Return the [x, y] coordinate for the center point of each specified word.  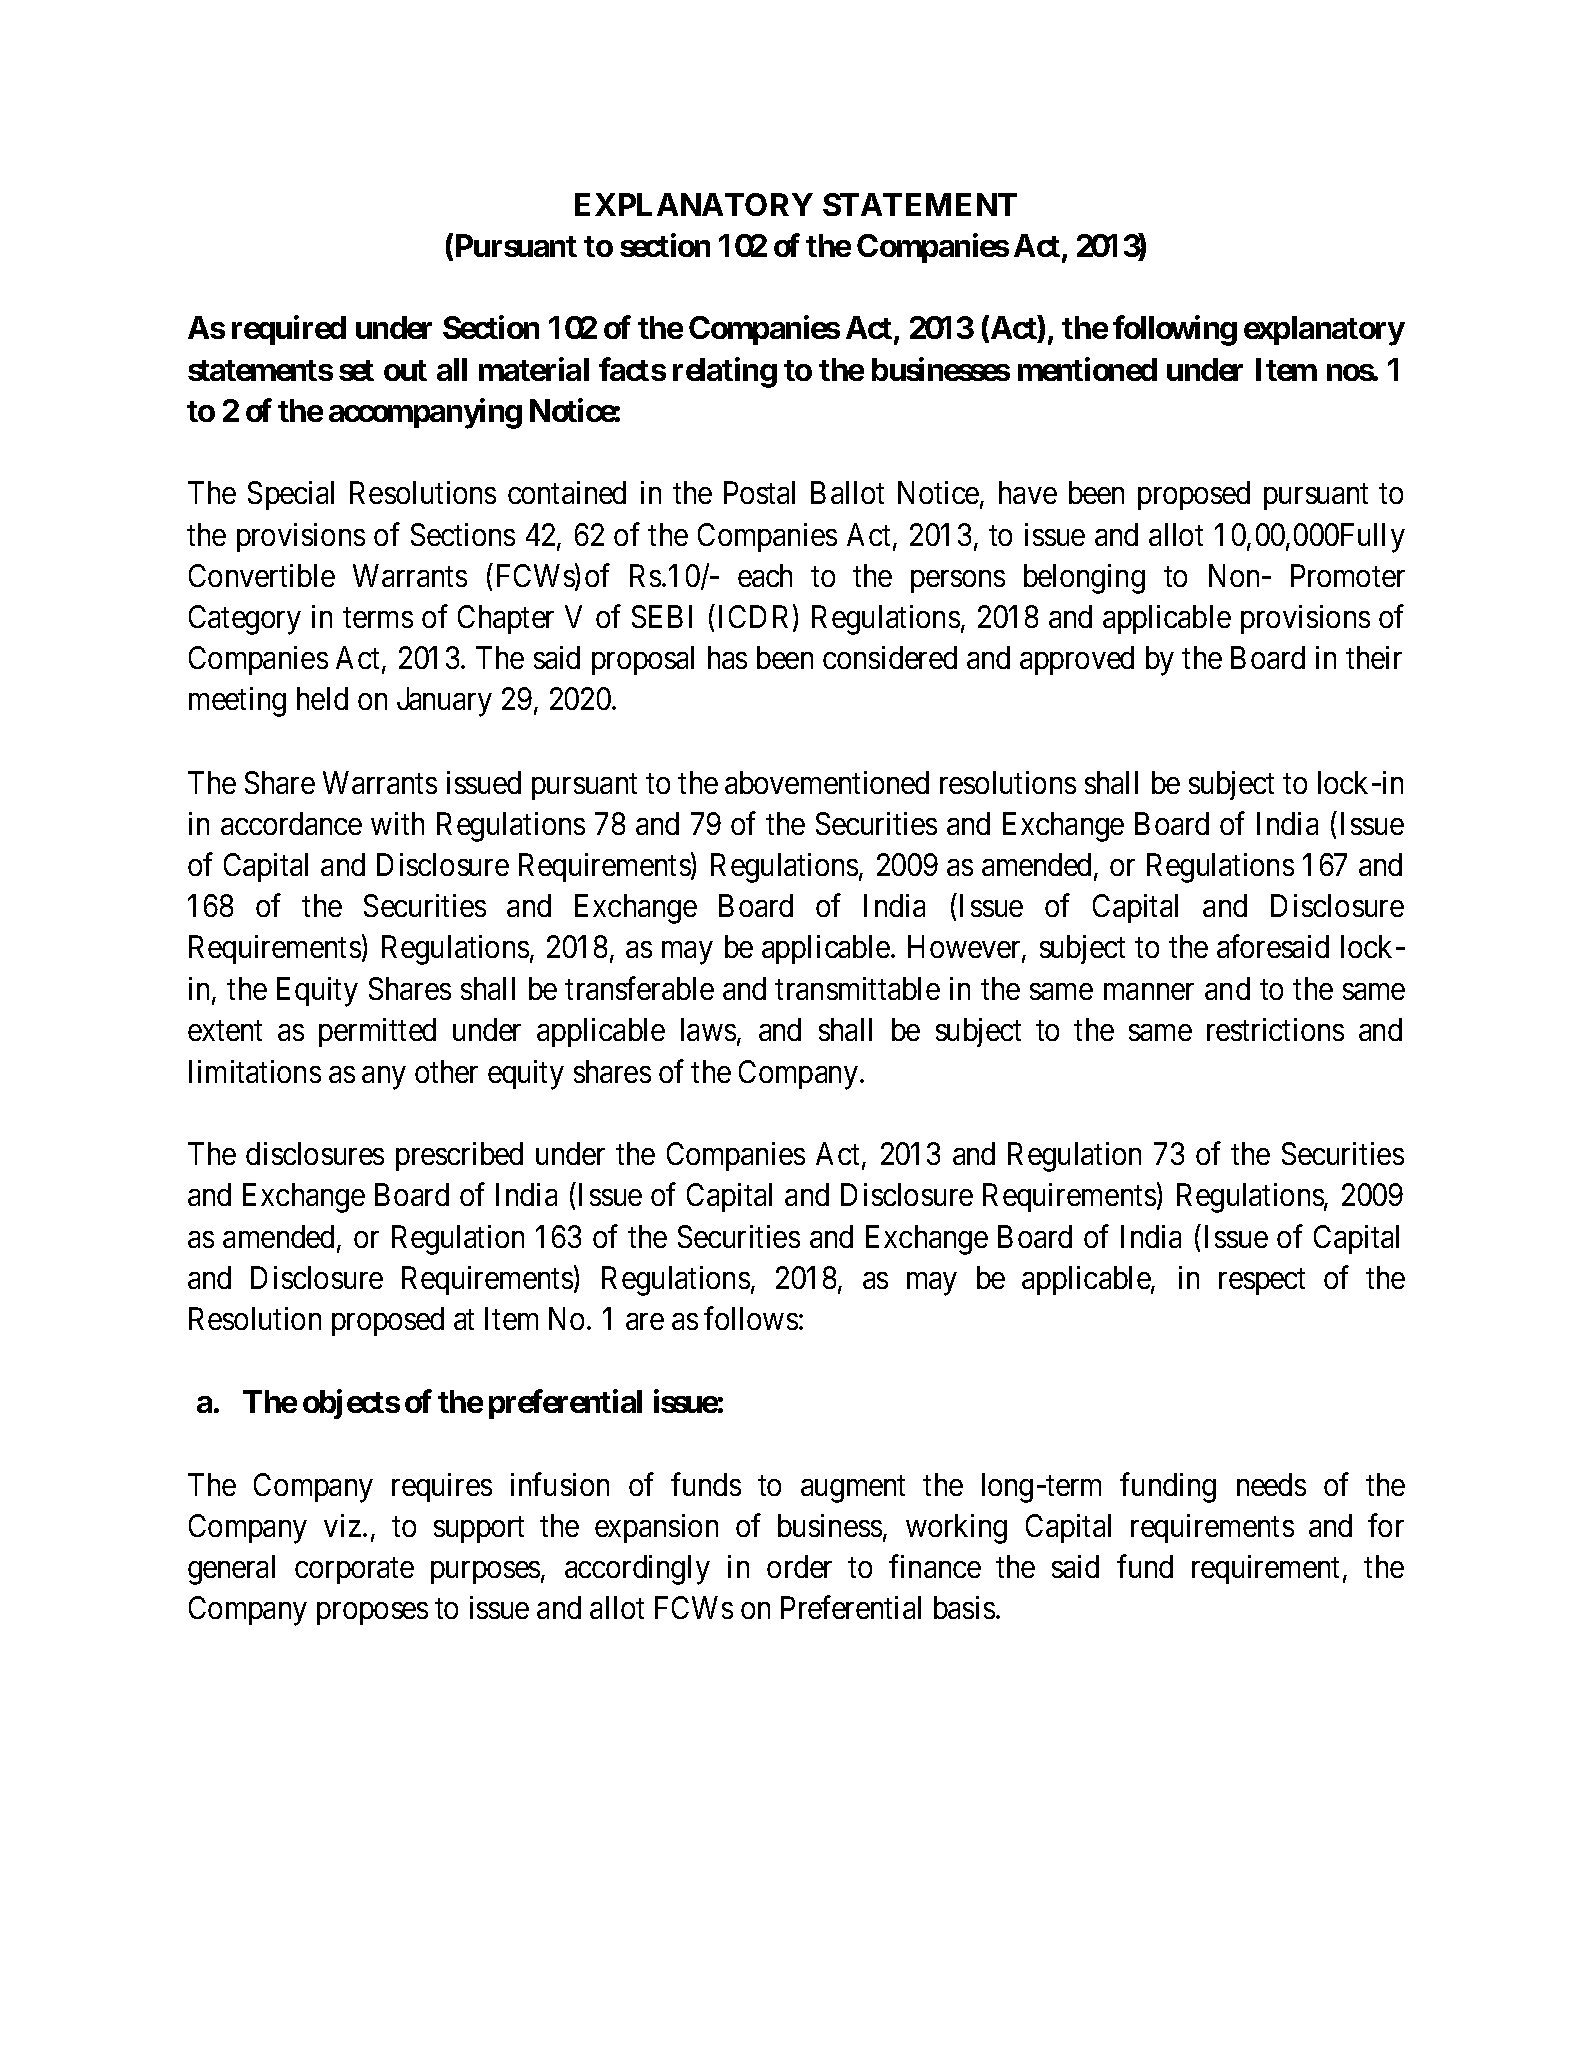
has [727, 657]
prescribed [459, 1156]
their [1374, 657]
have [1028, 492]
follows [751, 1318]
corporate [354, 1571]
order [799, 1566]
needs [1271, 1484]
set [356, 370]
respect [1262, 1282]
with [397, 823]
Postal [759, 492]
